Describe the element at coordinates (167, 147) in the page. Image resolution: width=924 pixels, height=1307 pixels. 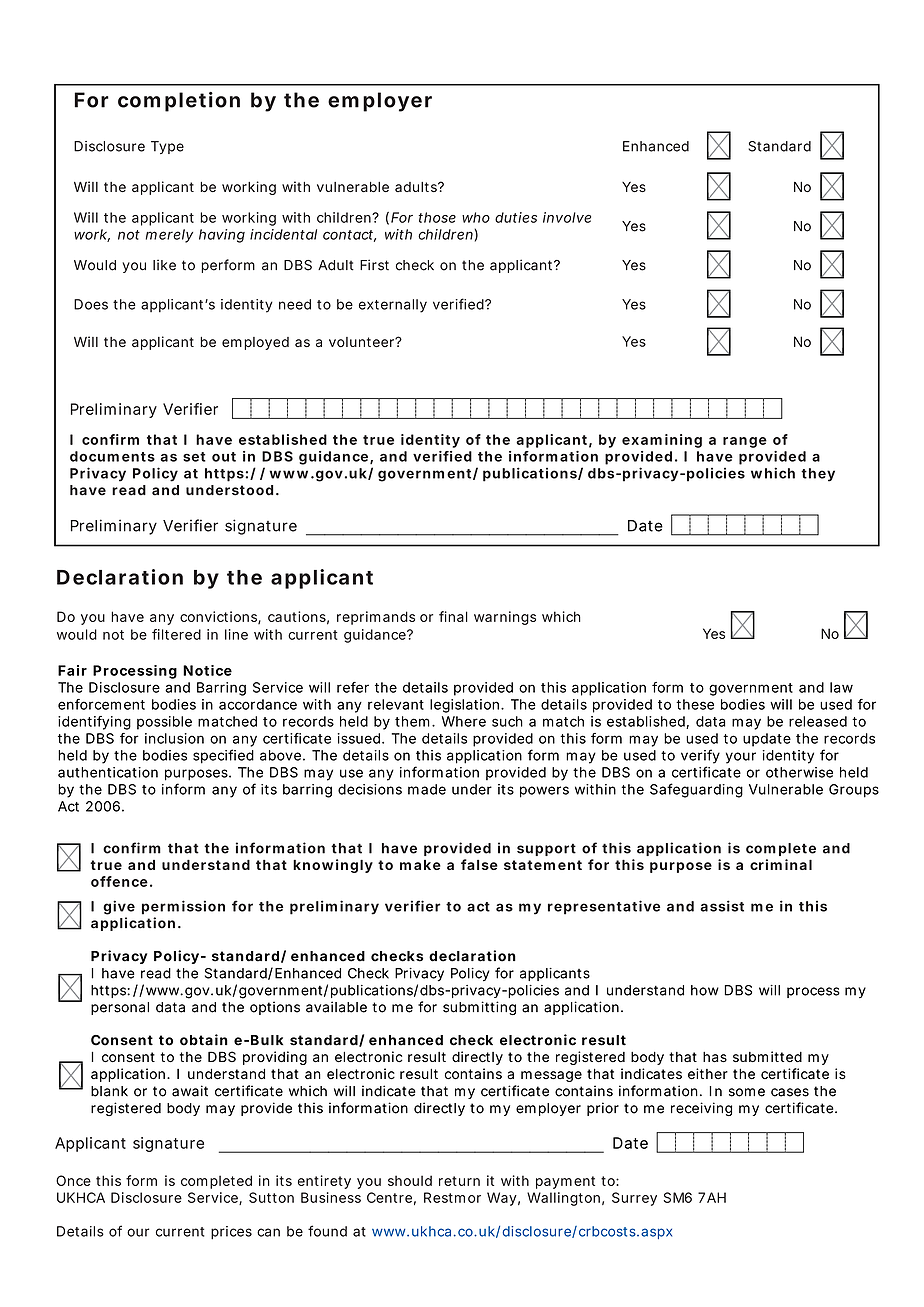
I see `Type` at that location.
